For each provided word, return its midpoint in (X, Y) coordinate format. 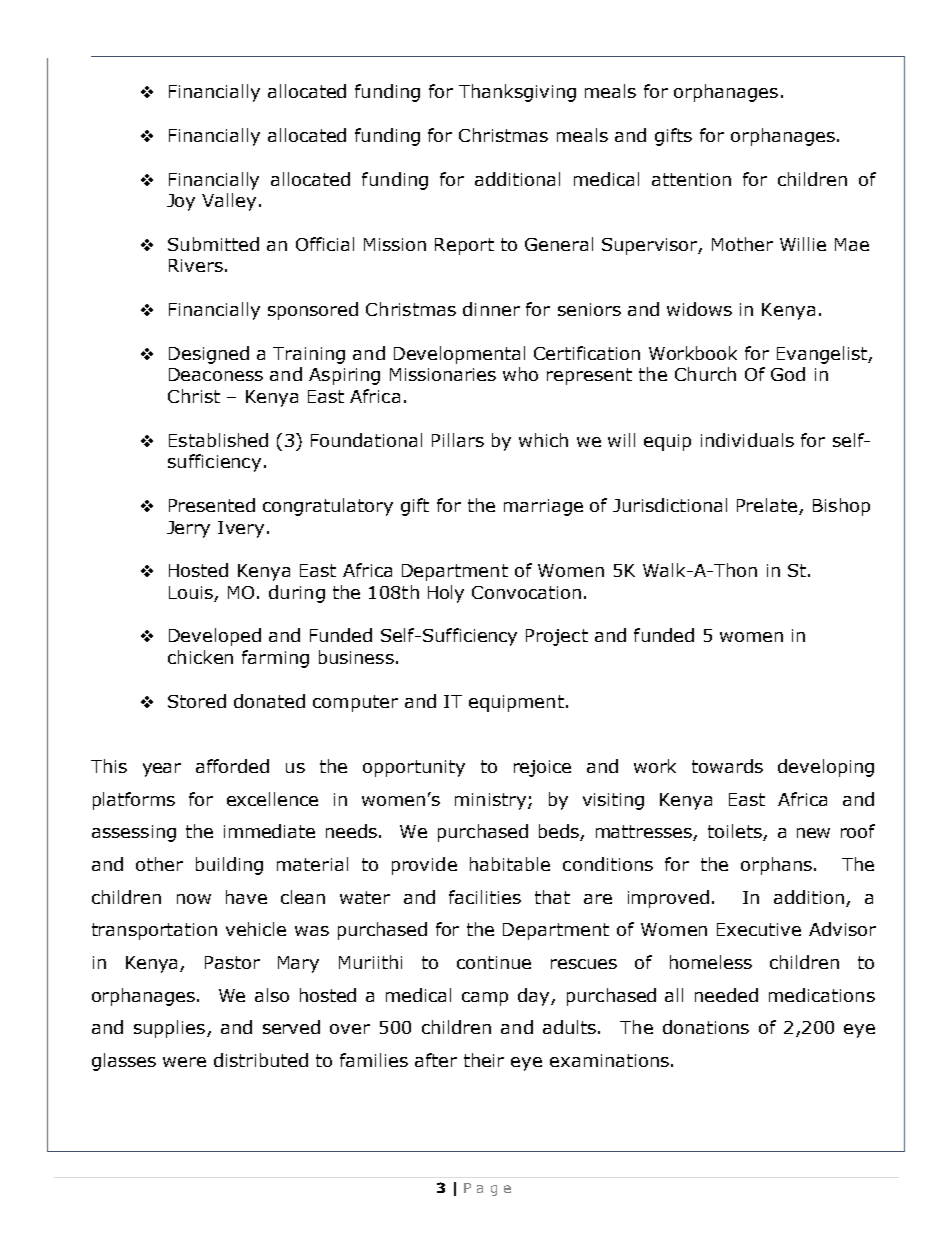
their (484, 1060)
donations (706, 1027)
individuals (747, 440)
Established (218, 440)
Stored (197, 701)
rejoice (542, 768)
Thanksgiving (517, 93)
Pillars (458, 440)
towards (727, 766)
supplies (169, 1029)
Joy (181, 202)
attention (691, 179)
